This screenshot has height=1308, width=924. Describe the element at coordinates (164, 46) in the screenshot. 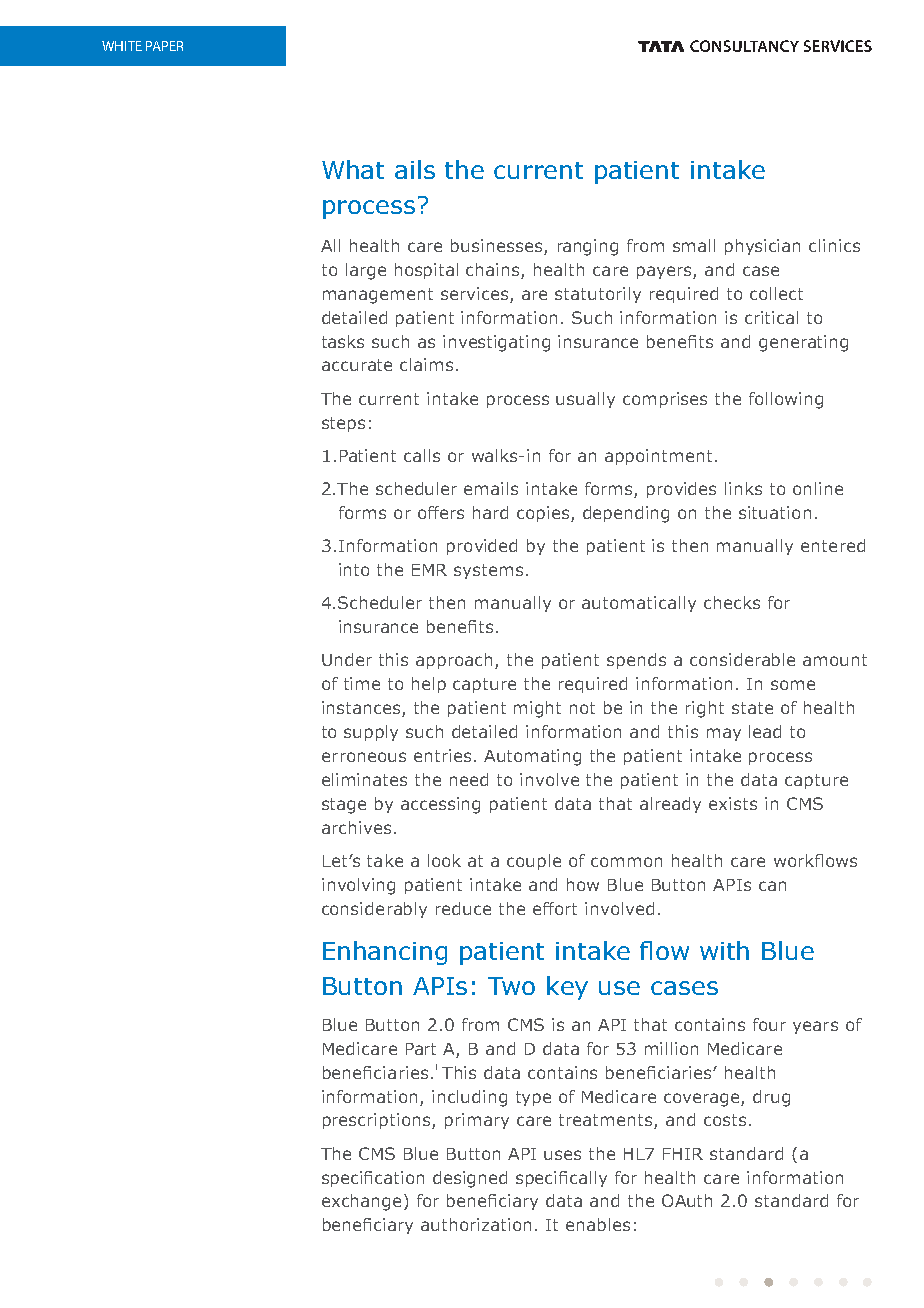

I see `PAPER` at that location.
